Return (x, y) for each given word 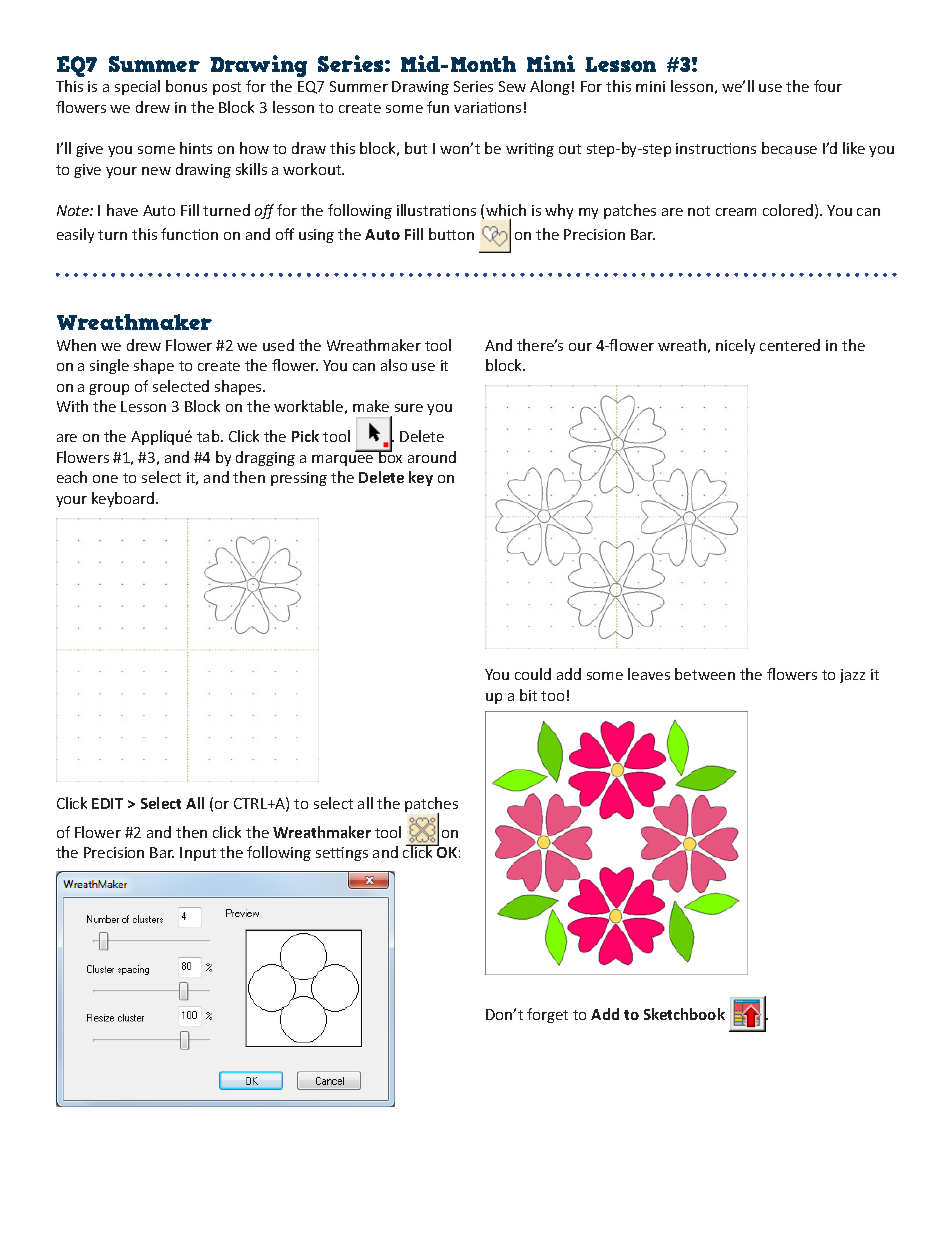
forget (547, 1015)
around (432, 457)
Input (198, 854)
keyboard (124, 499)
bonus (186, 86)
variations (487, 107)
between (705, 674)
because (789, 148)
